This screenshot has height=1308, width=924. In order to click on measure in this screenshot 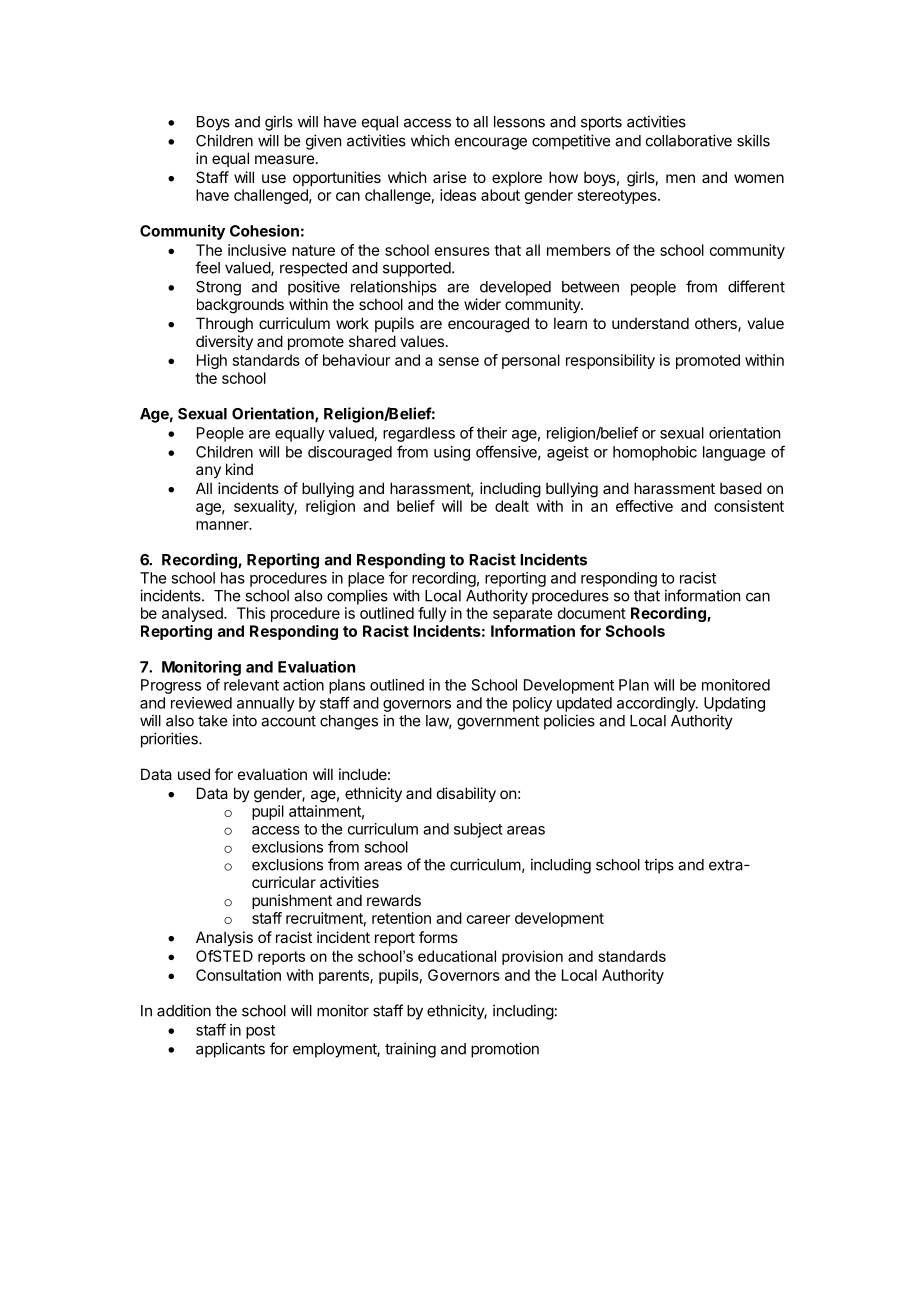, I will do `click(285, 159)`.
